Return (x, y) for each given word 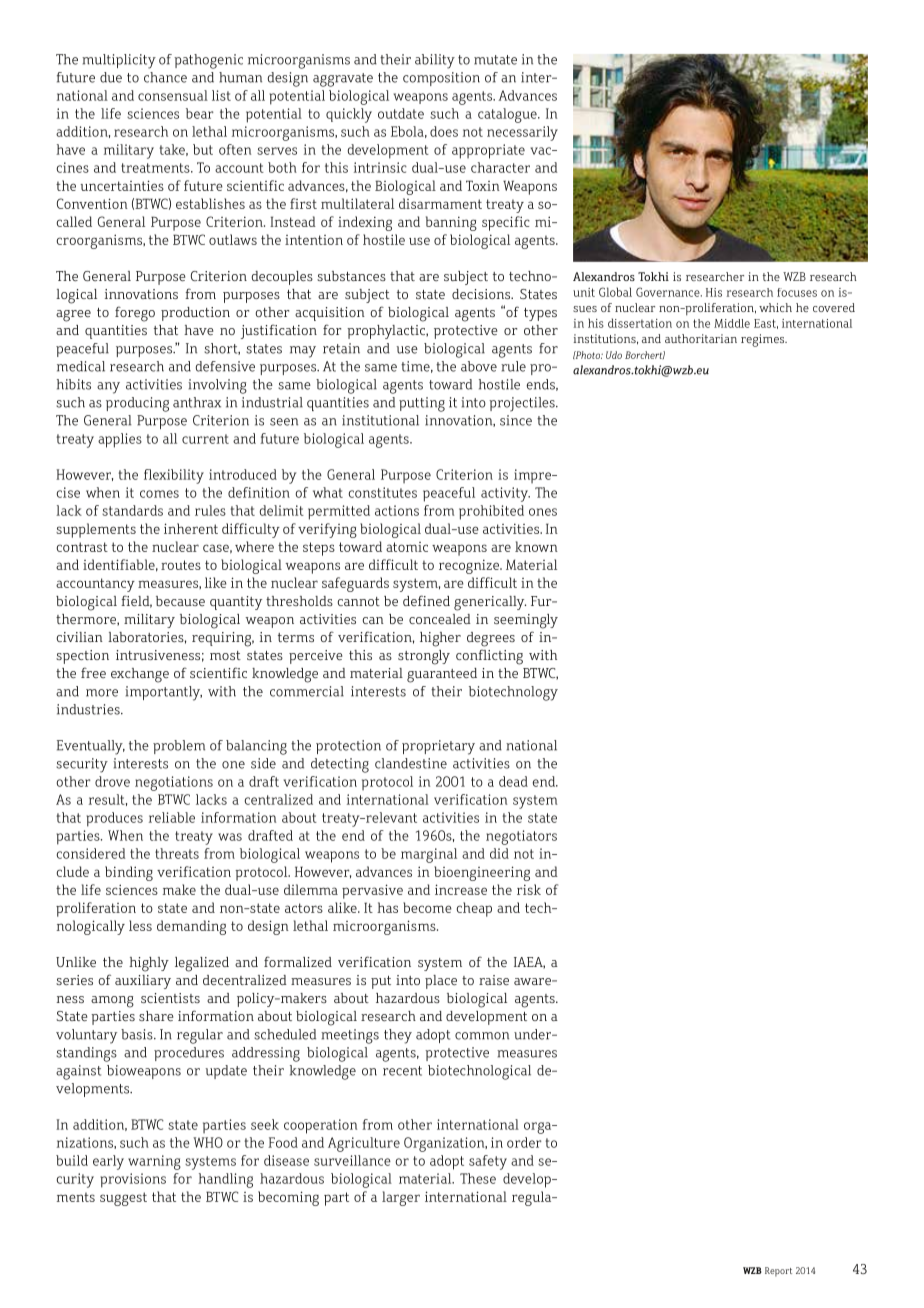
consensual (173, 95)
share (156, 1016)
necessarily (522, 133)
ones (543, 512)
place (441, 982)
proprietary (438, 747)
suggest (123, 1199)
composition (441, 79)
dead (513, 781)
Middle (732, 323)
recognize (470, 567)
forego (135, 314)
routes (181, 565)
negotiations (174, 783)
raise (494, 980)
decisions (482, 294)
